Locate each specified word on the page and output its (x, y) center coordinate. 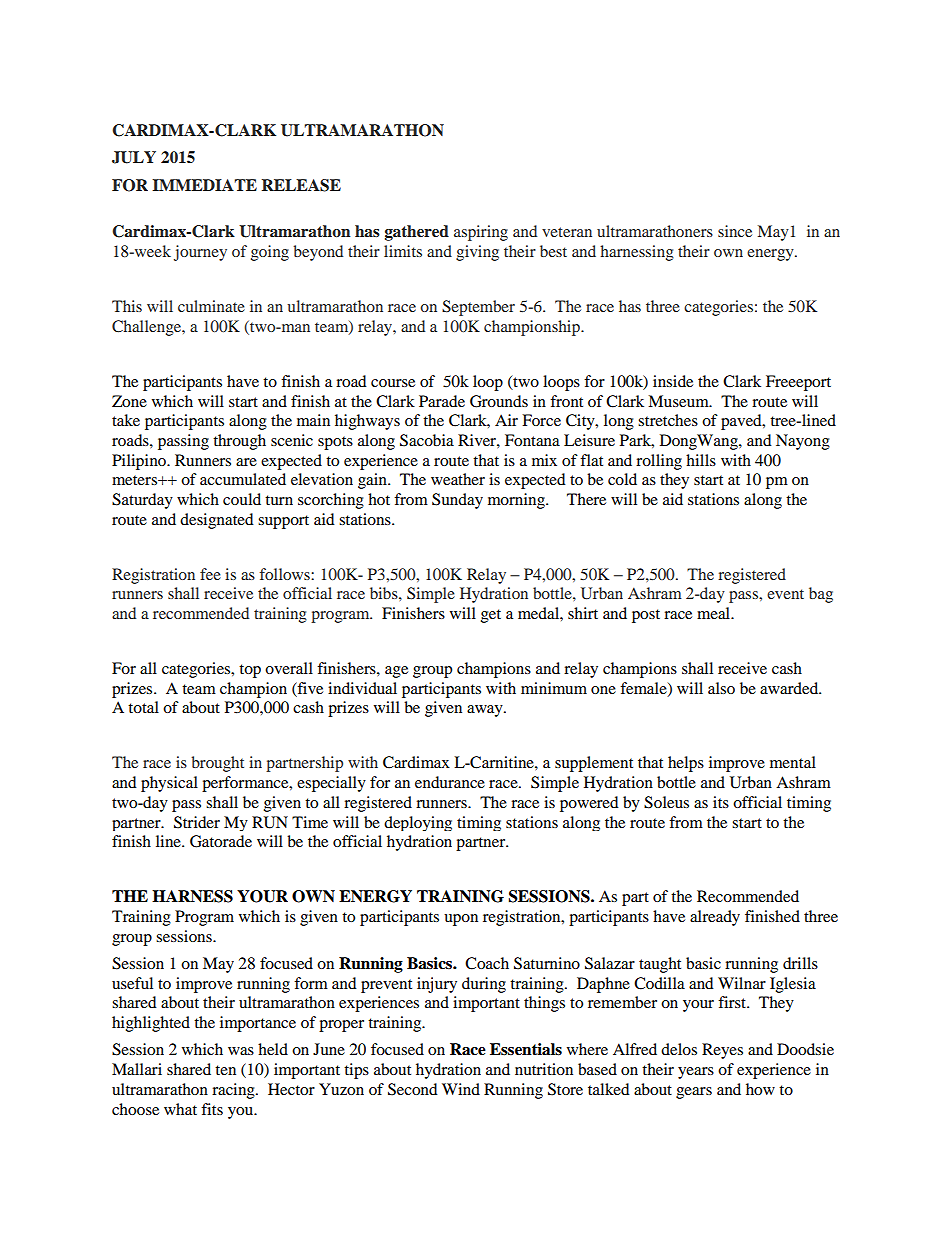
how (760, 1089)
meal (715, 613)
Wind (461, 1089)
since (735, 231)
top (250, 671)
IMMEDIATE (204, 185)
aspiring (481, 233)
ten (225, 1070)
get (491, 616)
